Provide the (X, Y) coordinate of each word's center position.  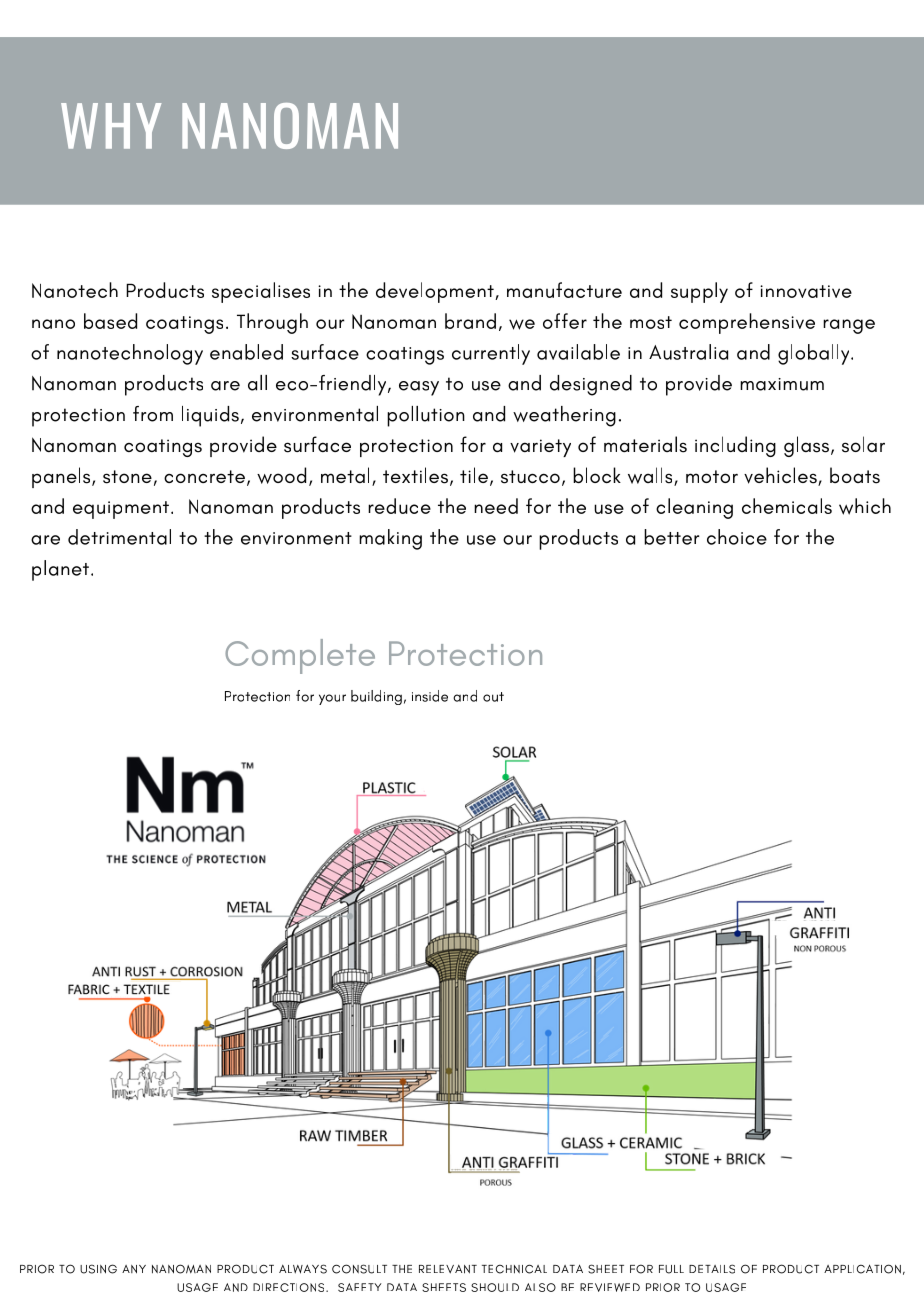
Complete (300, 656)
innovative (806, 291)
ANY (134, 1269)
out (493, 697)
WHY (111, 126)
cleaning (694, 508)
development (436, 292)
